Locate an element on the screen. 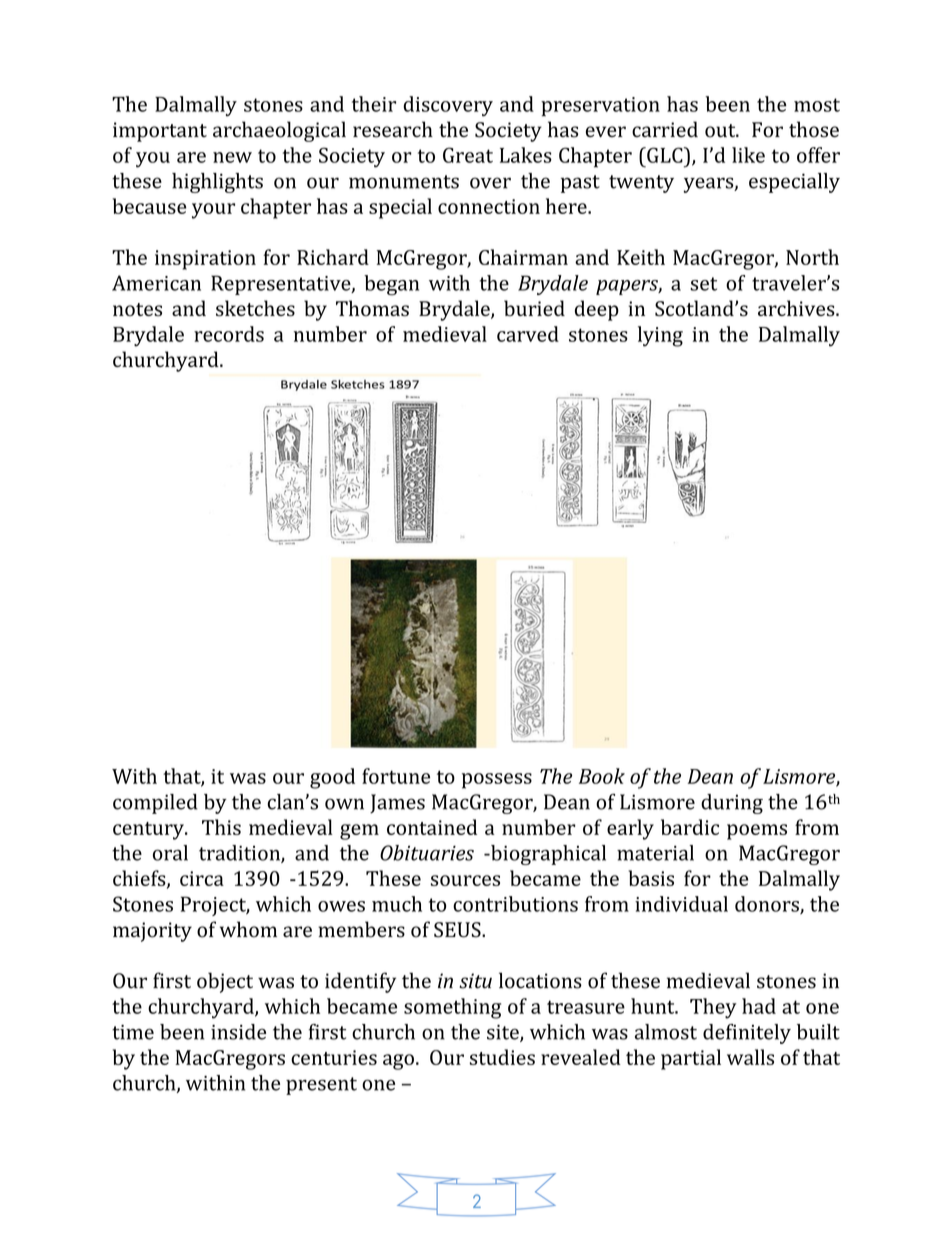 The image size is (952, 1233). inside is located at coordinates (238, 1032).
